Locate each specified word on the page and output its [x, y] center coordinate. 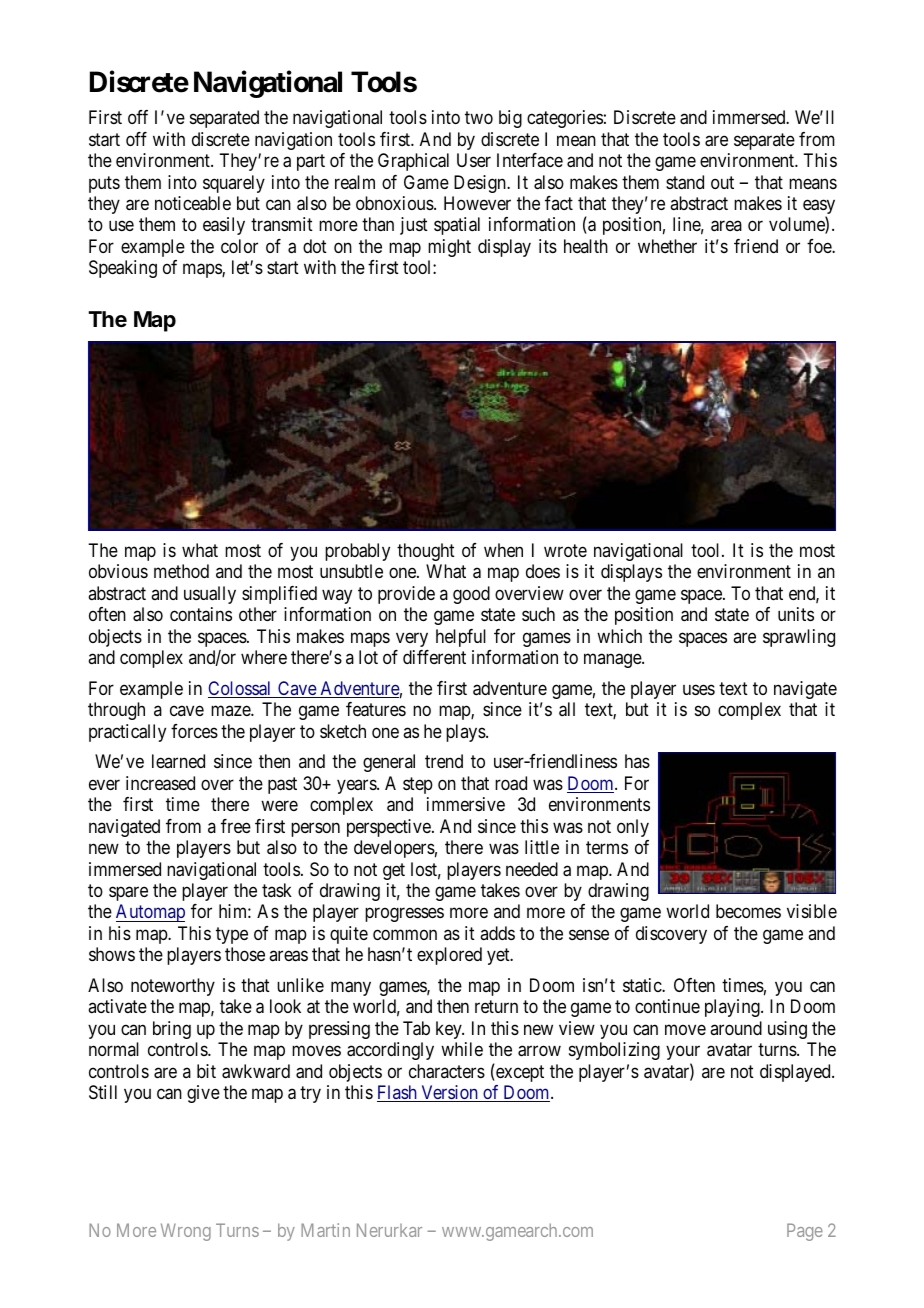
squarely [234, 184]
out [722, 182]
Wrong [186, 1232]
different [434, 657]
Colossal [241, 689]
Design [481, 184]
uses [699, 689]
